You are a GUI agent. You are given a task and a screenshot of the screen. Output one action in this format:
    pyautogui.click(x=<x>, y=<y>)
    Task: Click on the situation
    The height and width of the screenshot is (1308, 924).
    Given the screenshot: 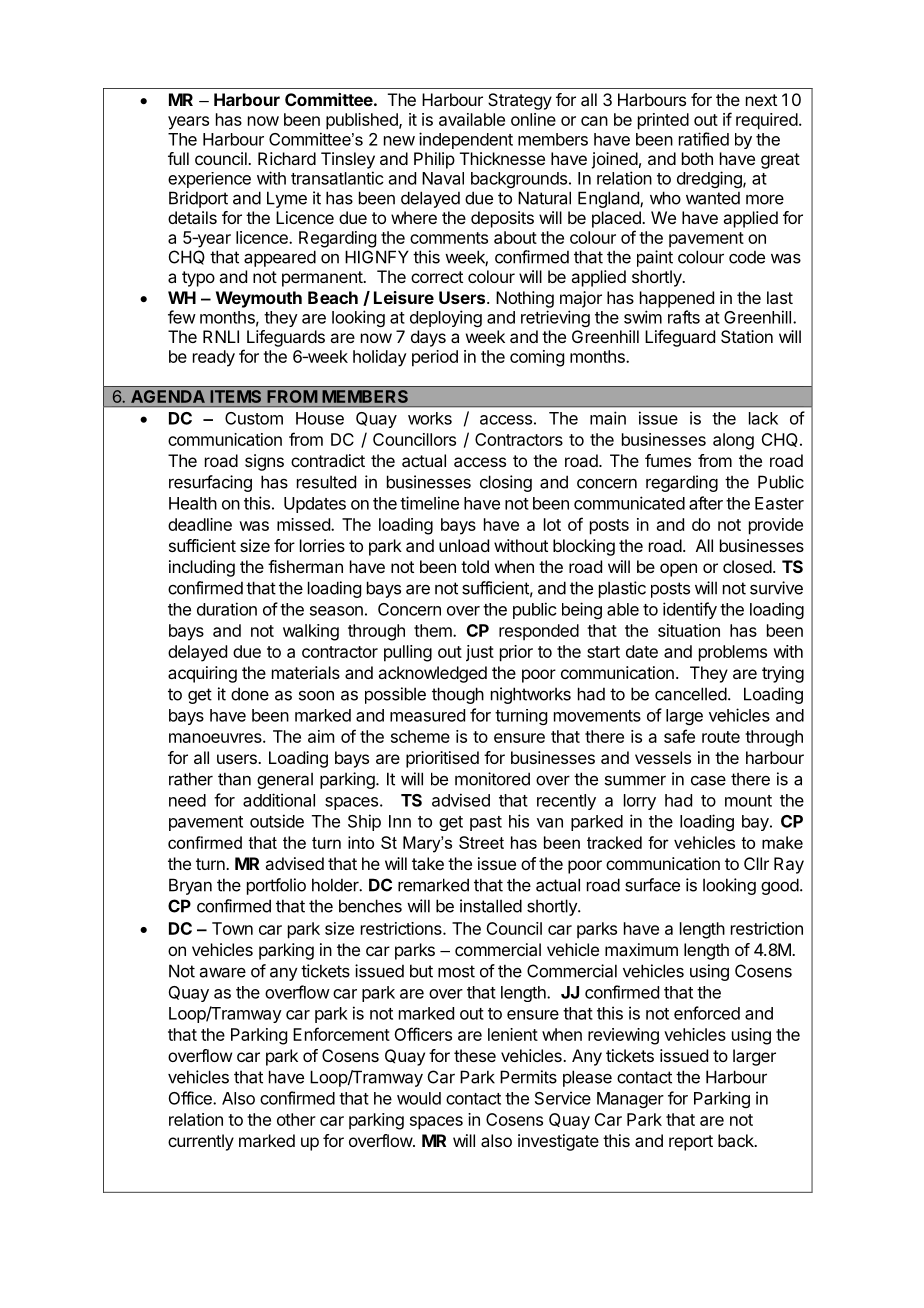 What is the action you would take?
    pyautogui.click(x=689, y=630)
